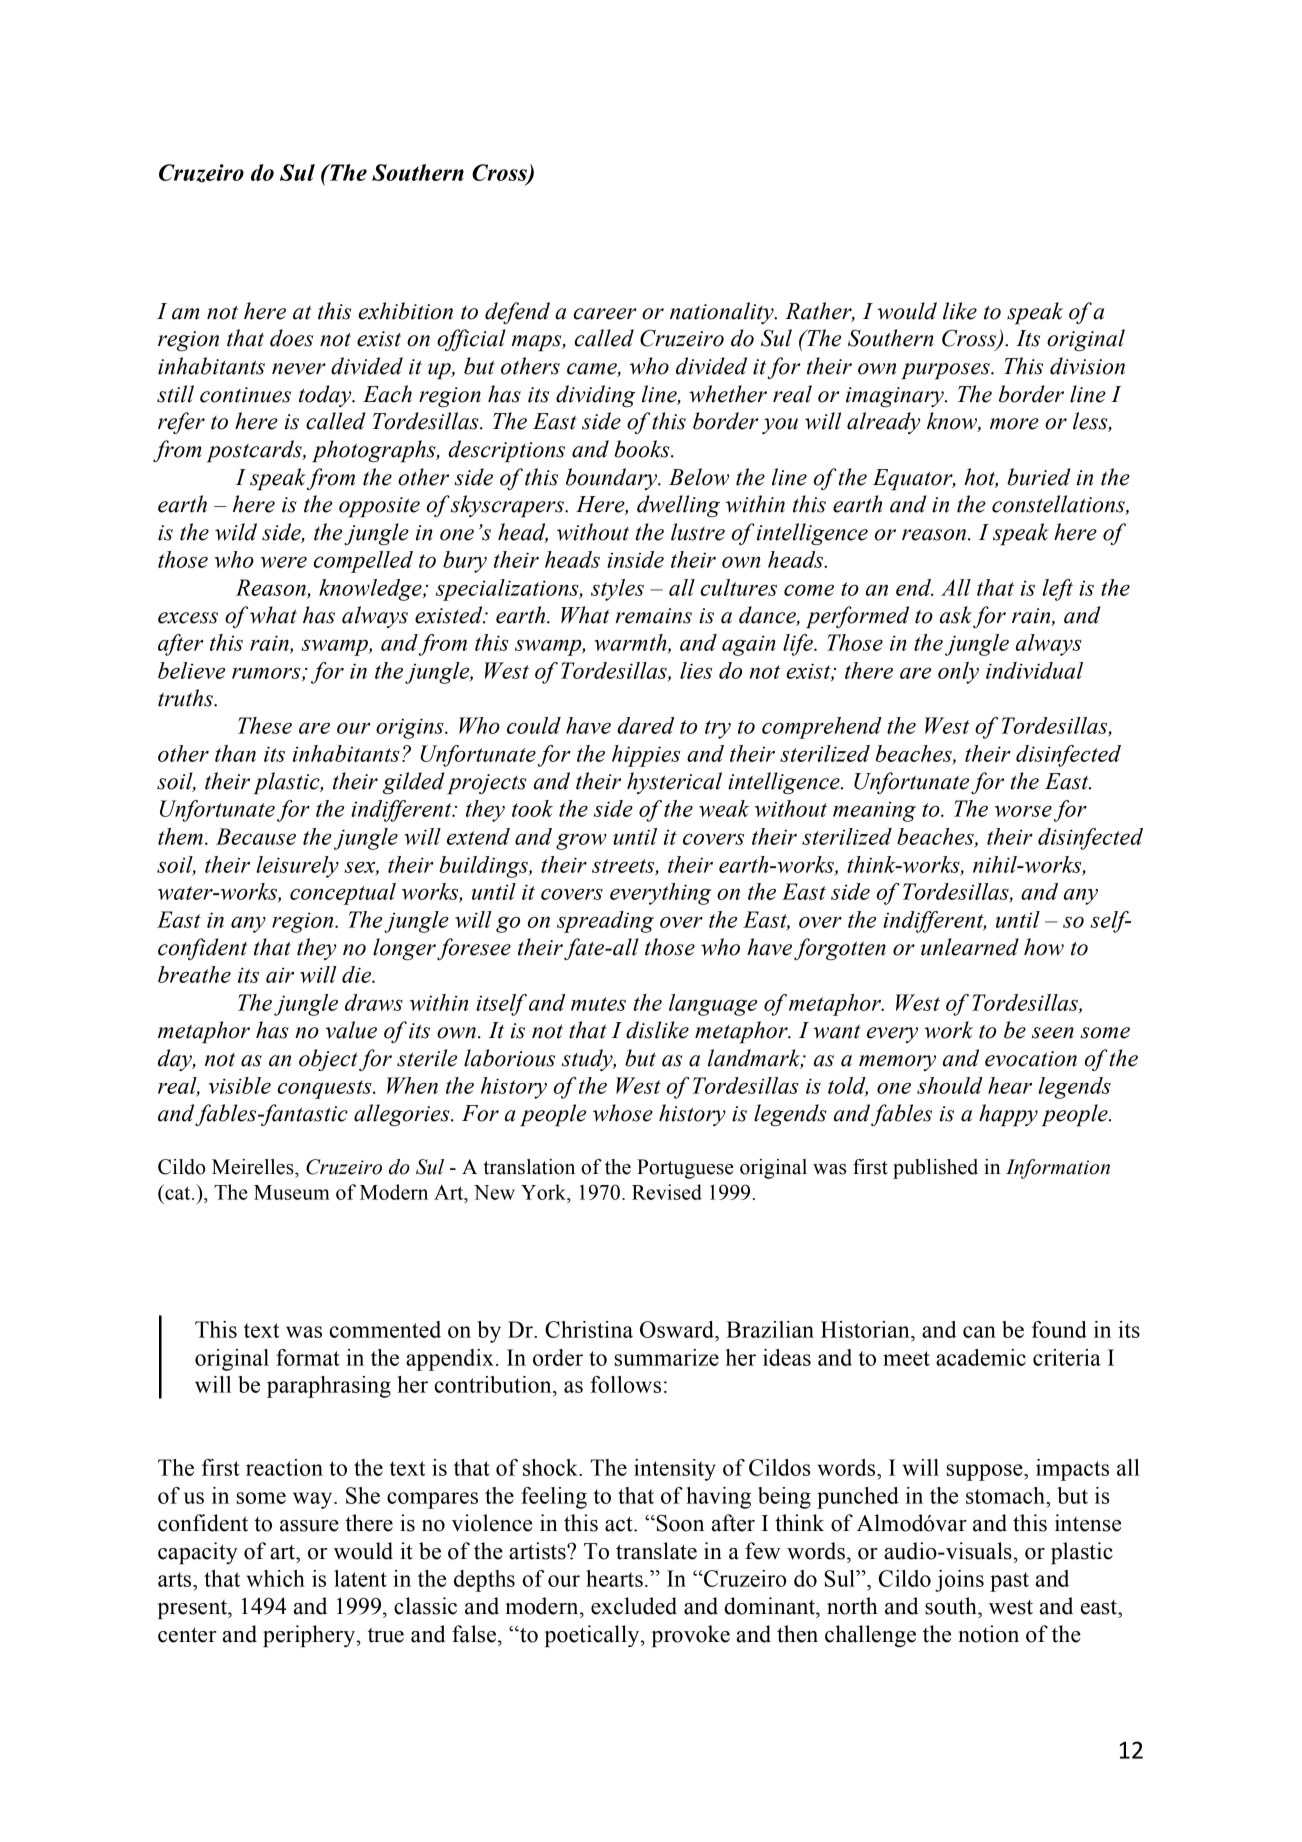 The image size is (1302, 1842). I want to click on grow, so click(581, 841).
